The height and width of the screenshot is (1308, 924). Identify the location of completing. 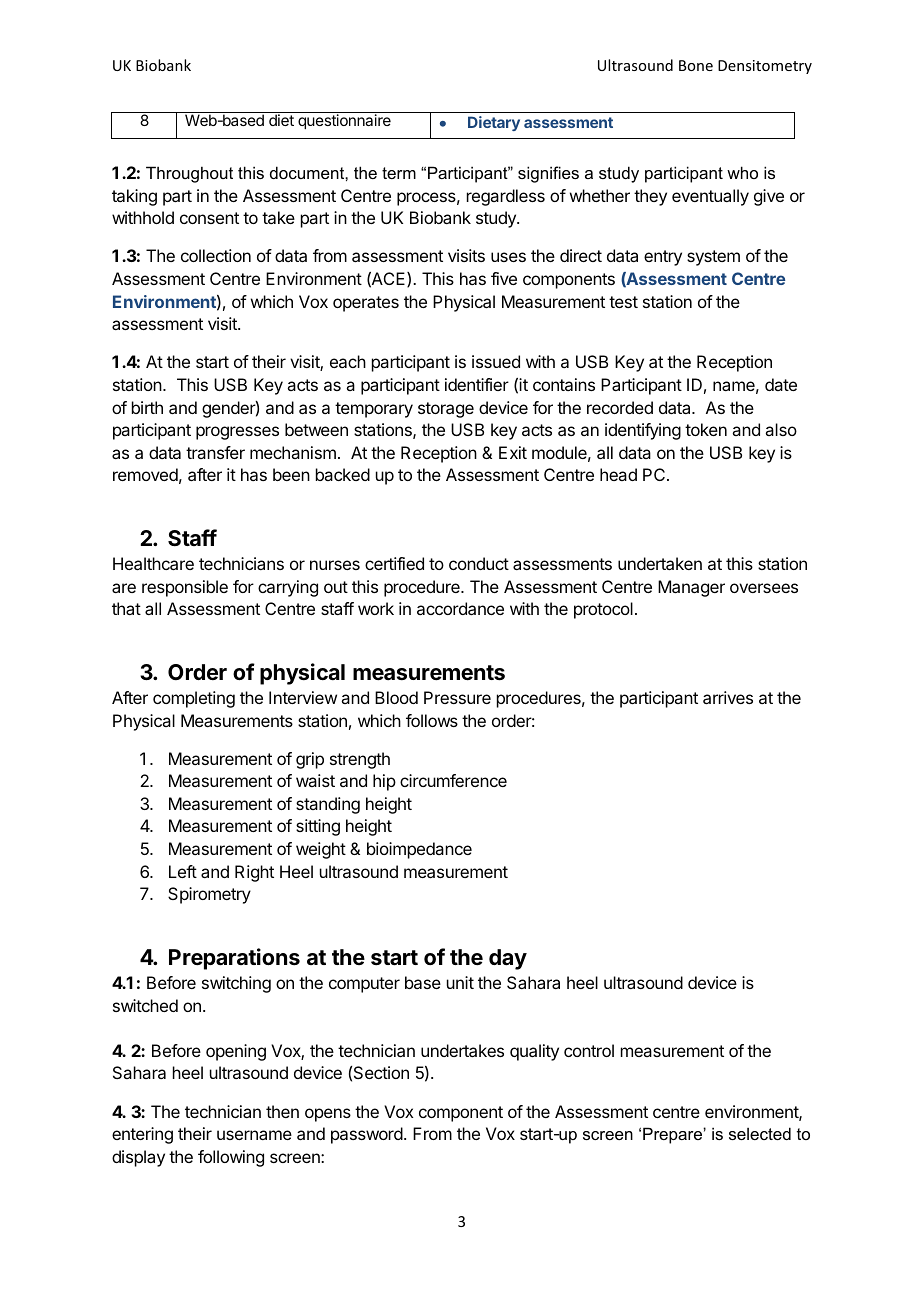
(194, 699).
